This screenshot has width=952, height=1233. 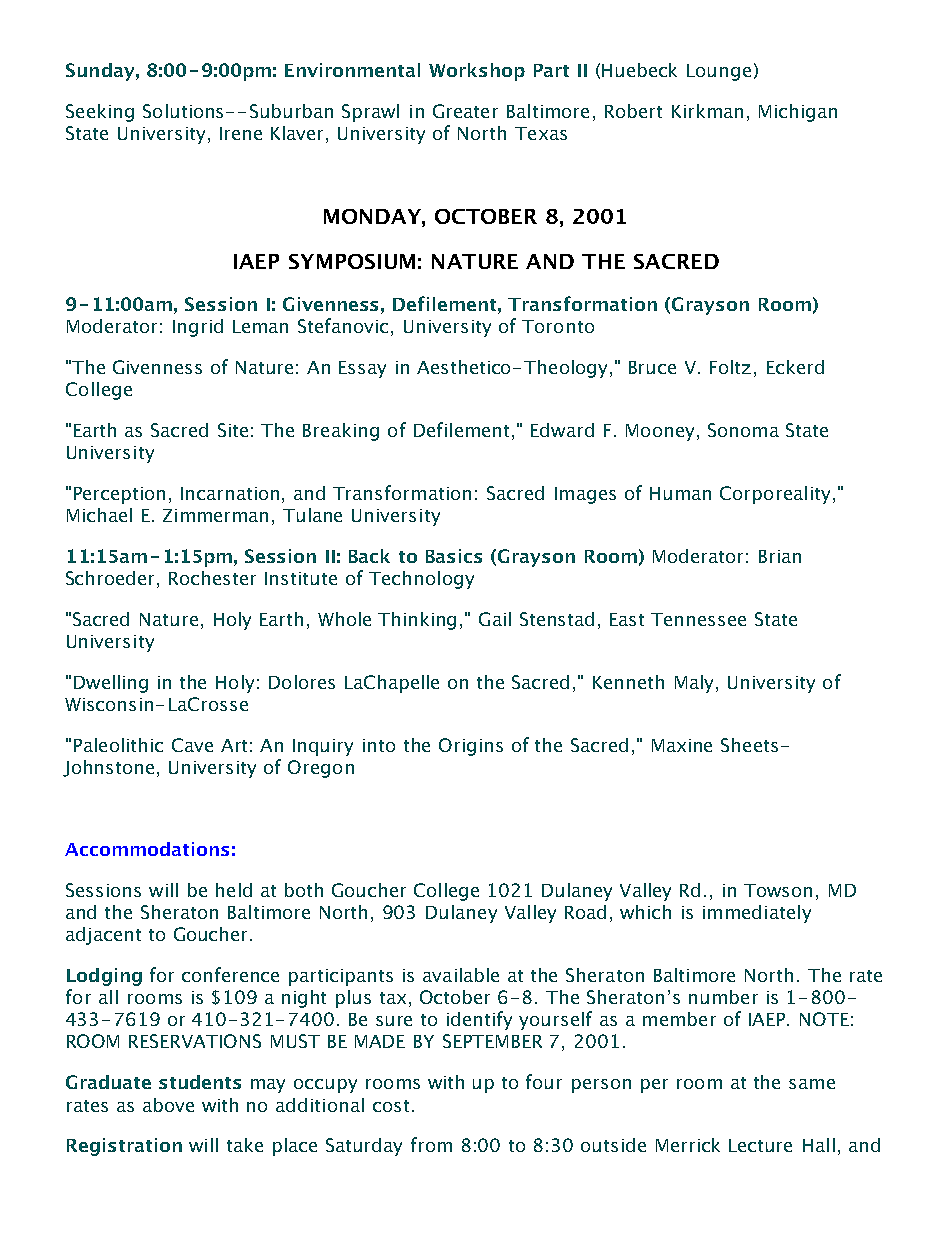 What do you see at coordinates (562, 430) in the screenshot?
I see `Edward` at bounding box center [562, 430].
